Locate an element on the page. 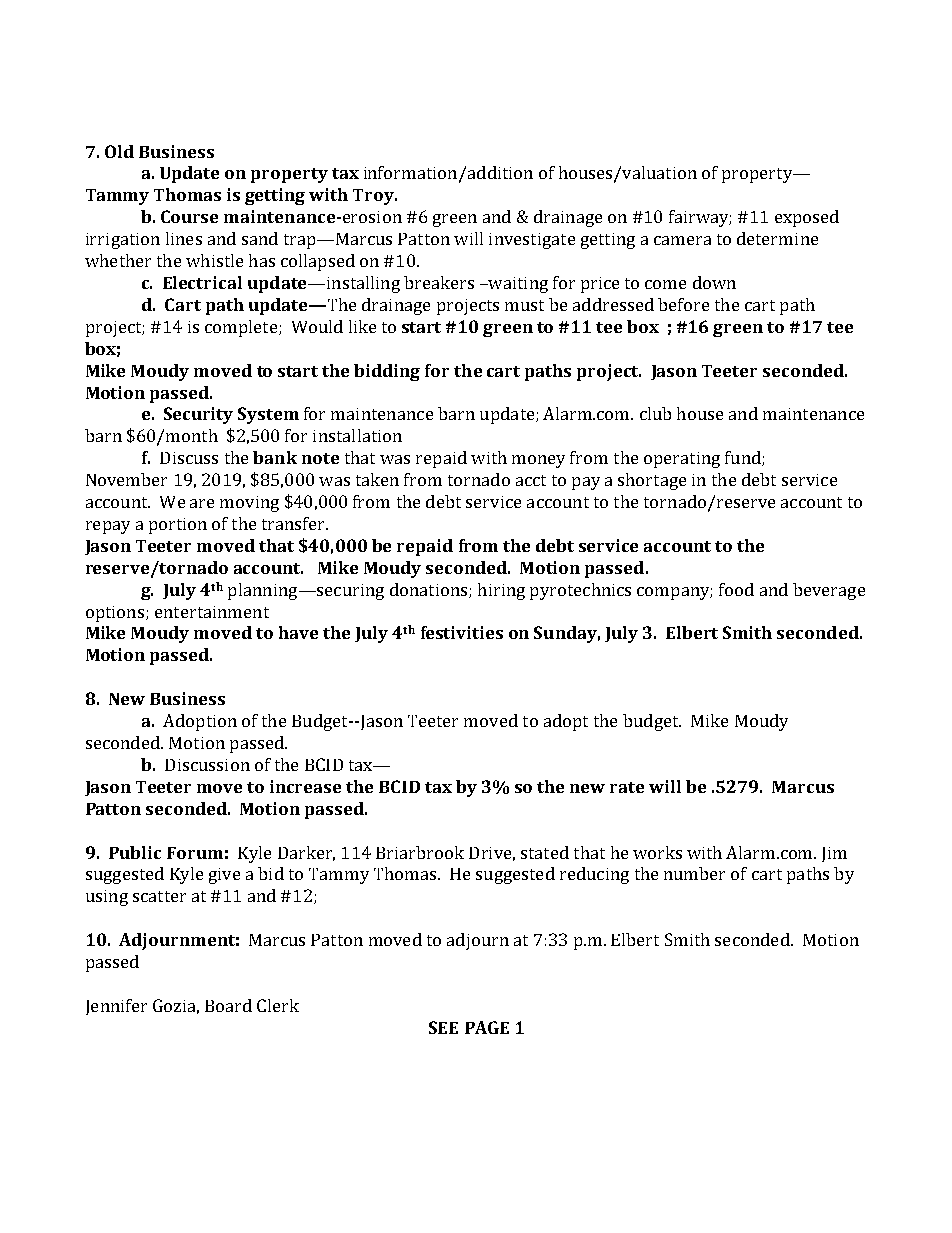  Course is located at coordinates (189, 216).
